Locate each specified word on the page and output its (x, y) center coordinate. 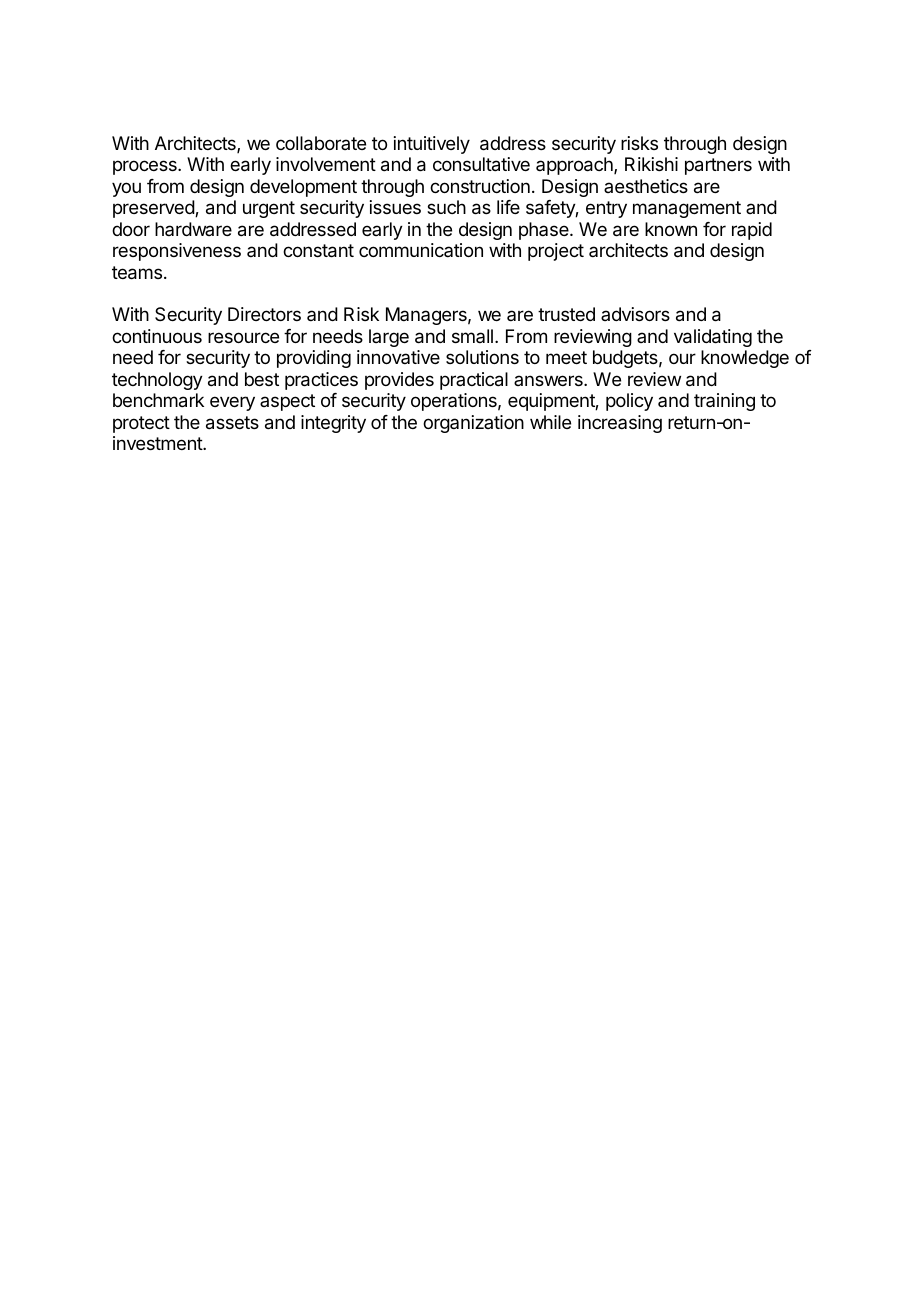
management (687, 209)
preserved (154, 209)
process (146, 167)
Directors (264, 314)
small (472, 336)
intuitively (432, 145)
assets (232, 423)
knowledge (745, 359)
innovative (398, 357)
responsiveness (177, 252)
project (556, 252)
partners (718, 166)
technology (157, 381)
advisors (635, 314)
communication (421, 250)
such (446, 207)
